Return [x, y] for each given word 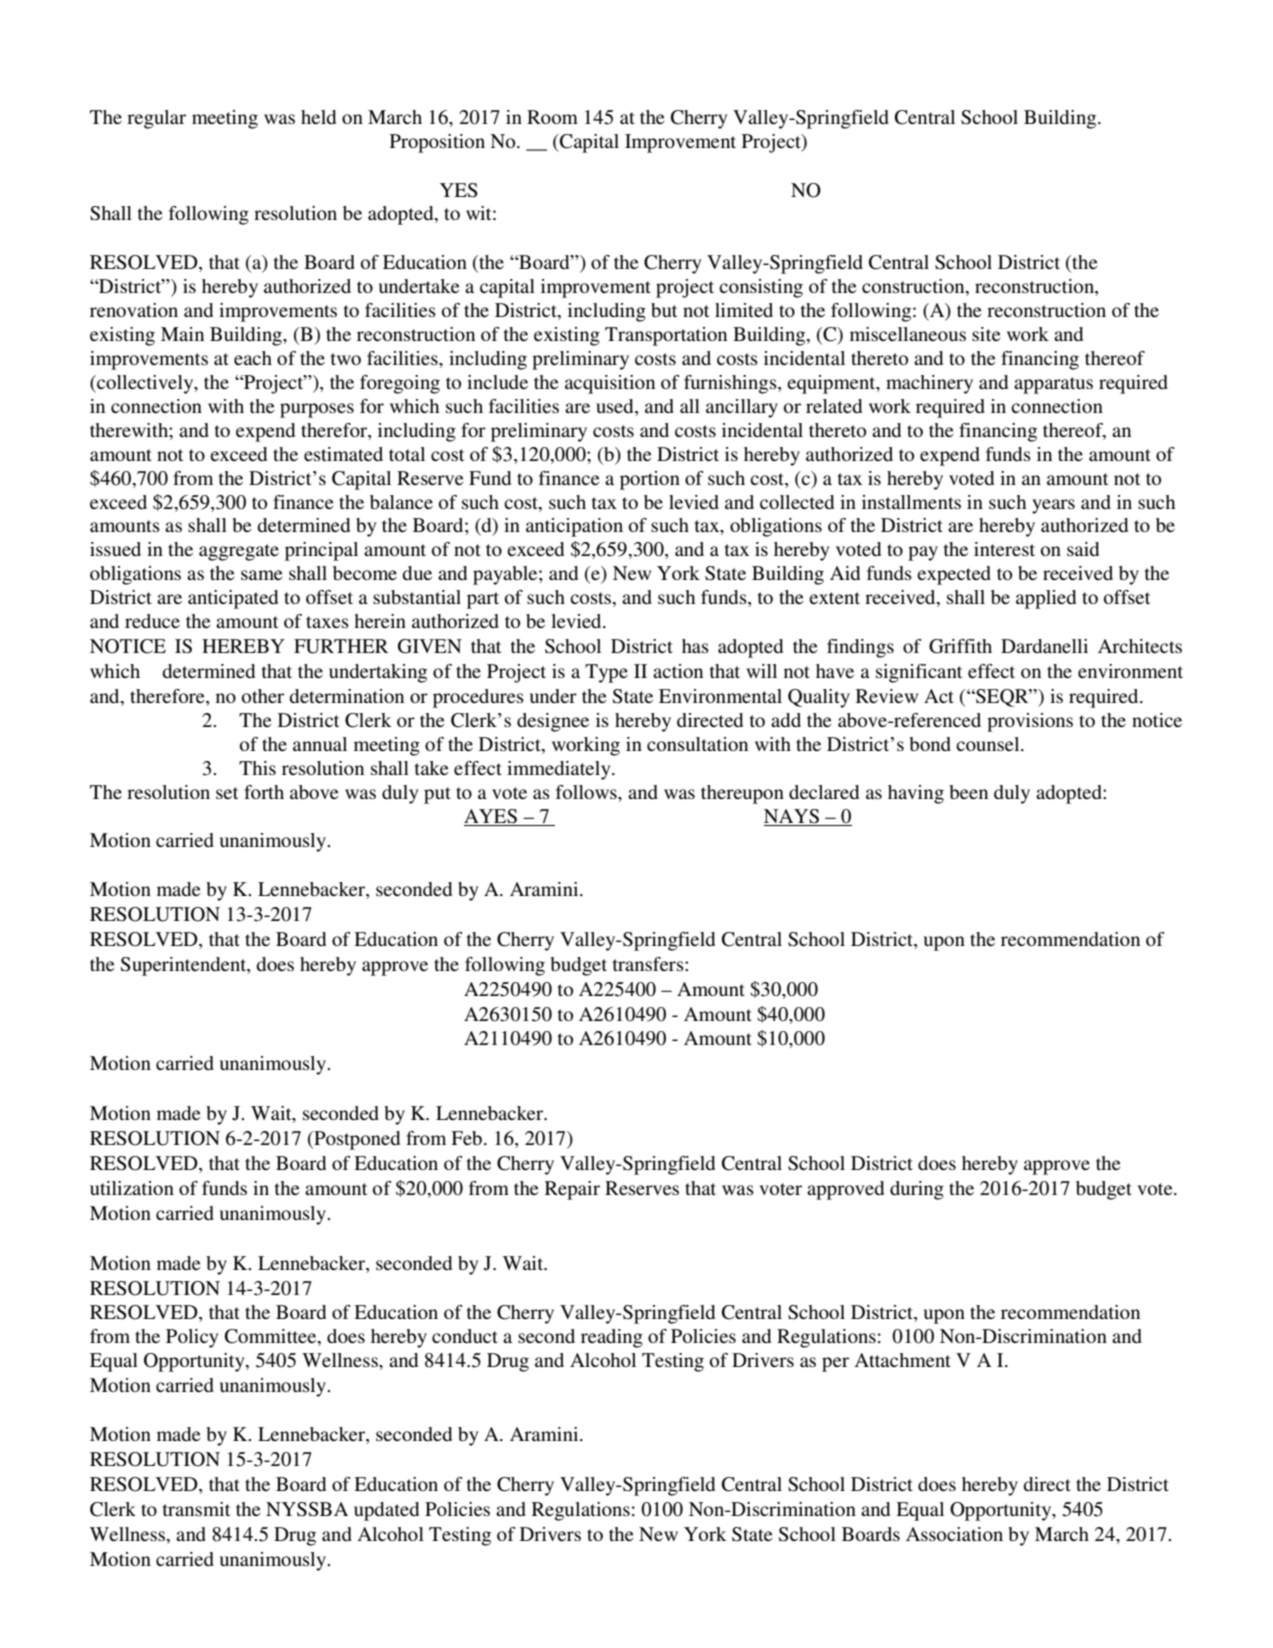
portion [650, 480]
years [1053, 506]
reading [612, 1338]
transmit [196, 1509]
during [917, 1190]
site [986, 334]
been [968, 792]
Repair [572, 1190]
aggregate [239, 552]
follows [587, 792]
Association [954, 1534]
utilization [132, 1188]
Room [552, 117]
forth [264, 792]
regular [156, 119]
